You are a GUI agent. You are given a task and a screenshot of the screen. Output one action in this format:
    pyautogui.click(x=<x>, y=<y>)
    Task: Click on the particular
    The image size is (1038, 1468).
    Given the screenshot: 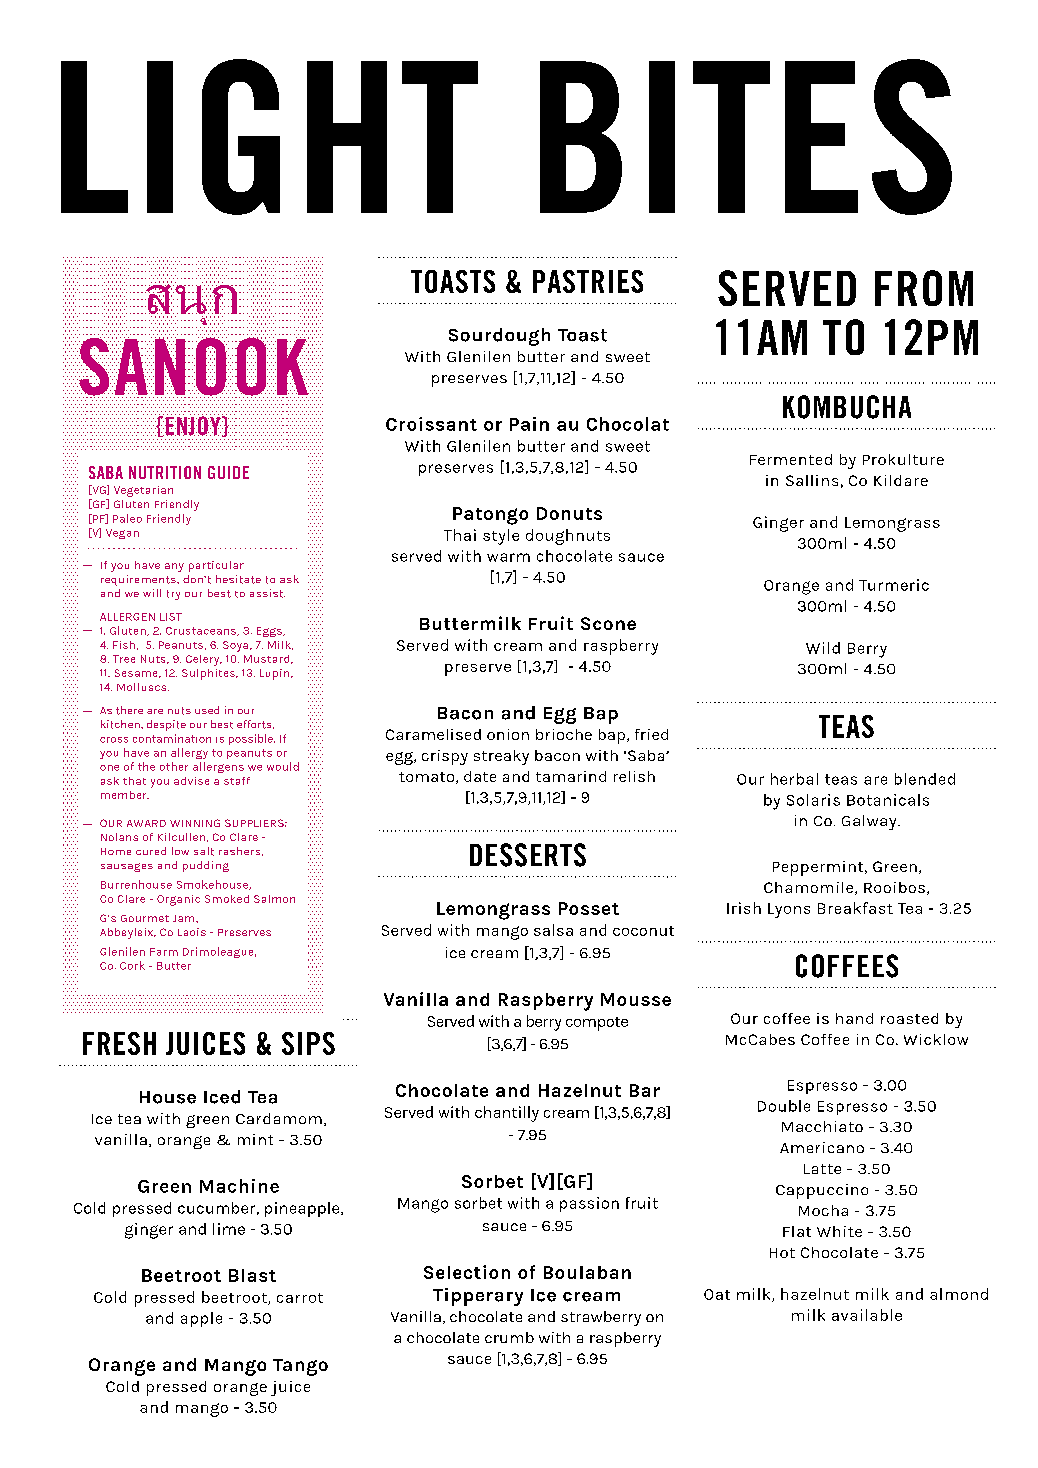 What is the action you would take?
    pyautogui.click(x=216, y=566)
